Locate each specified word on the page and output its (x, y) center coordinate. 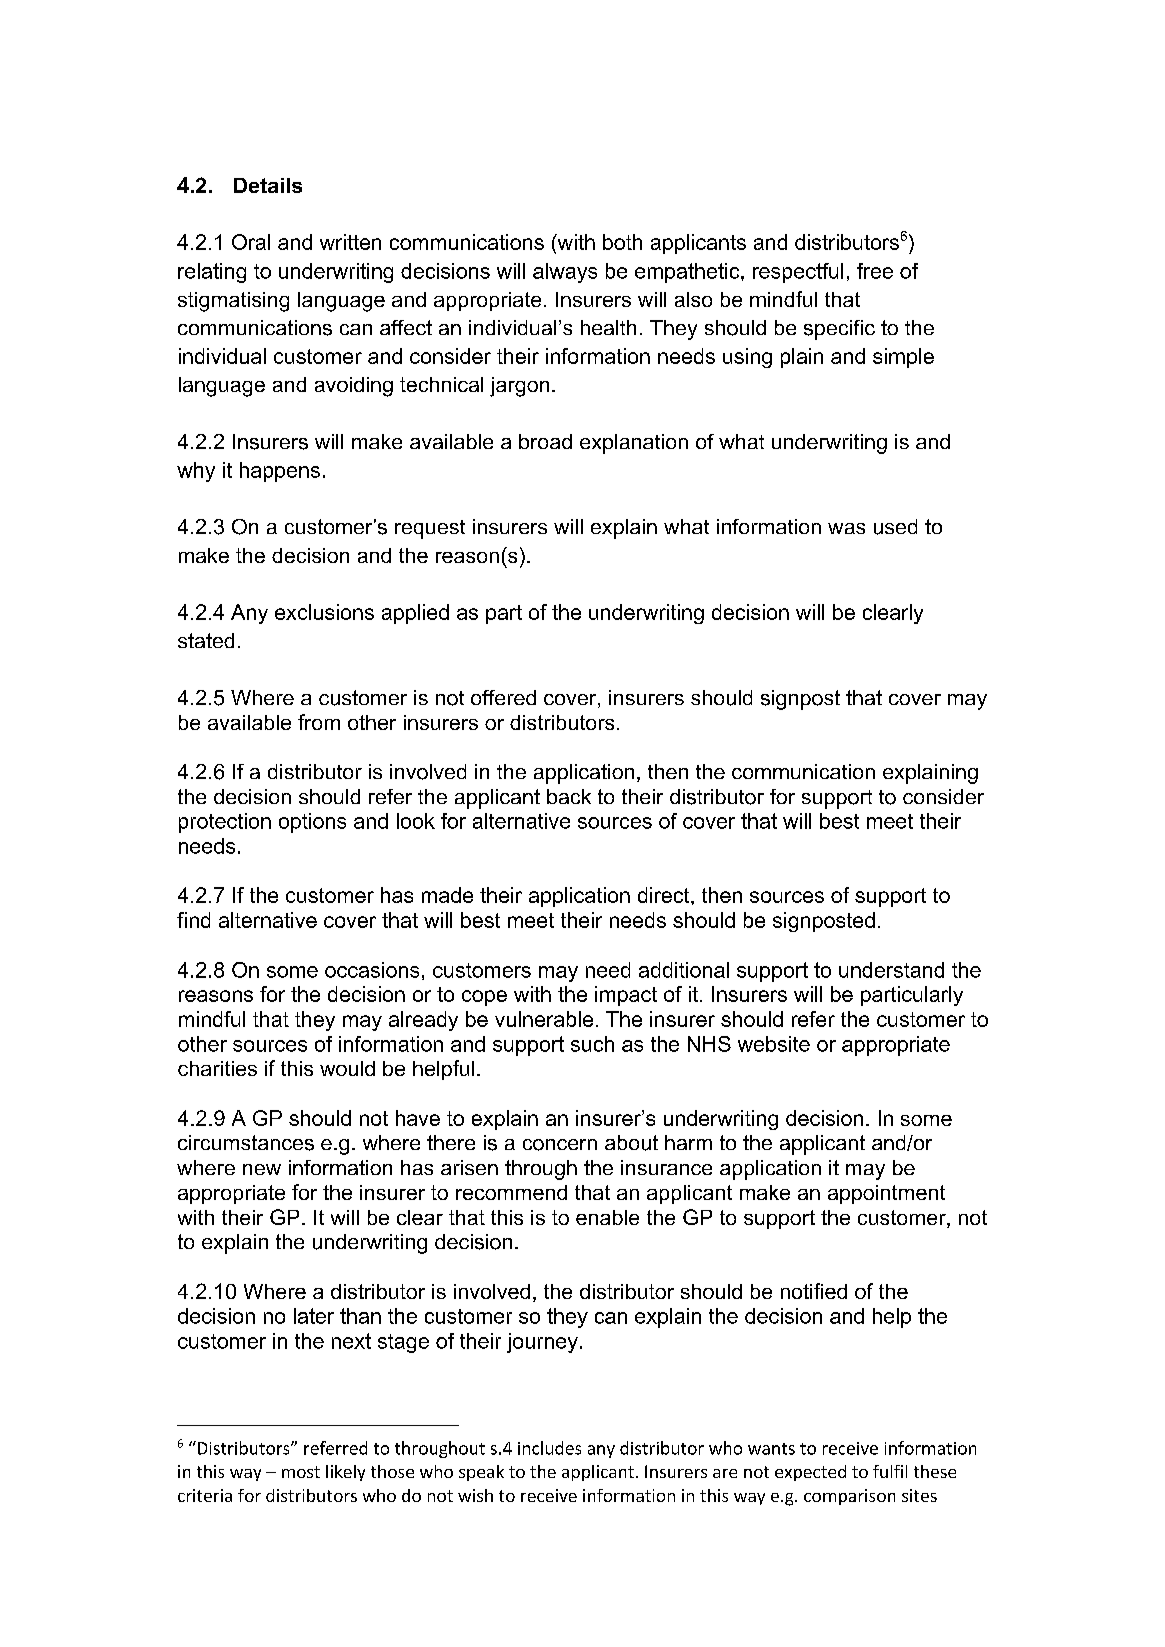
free (875, 271)
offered (503, 697)
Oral (251, 242)
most (301, 1472)
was (846, 528)
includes (549, 1448)
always (565, 273)
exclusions (324, 612)
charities (217, 1068)
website (774, 1044)
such (592, 1044)
